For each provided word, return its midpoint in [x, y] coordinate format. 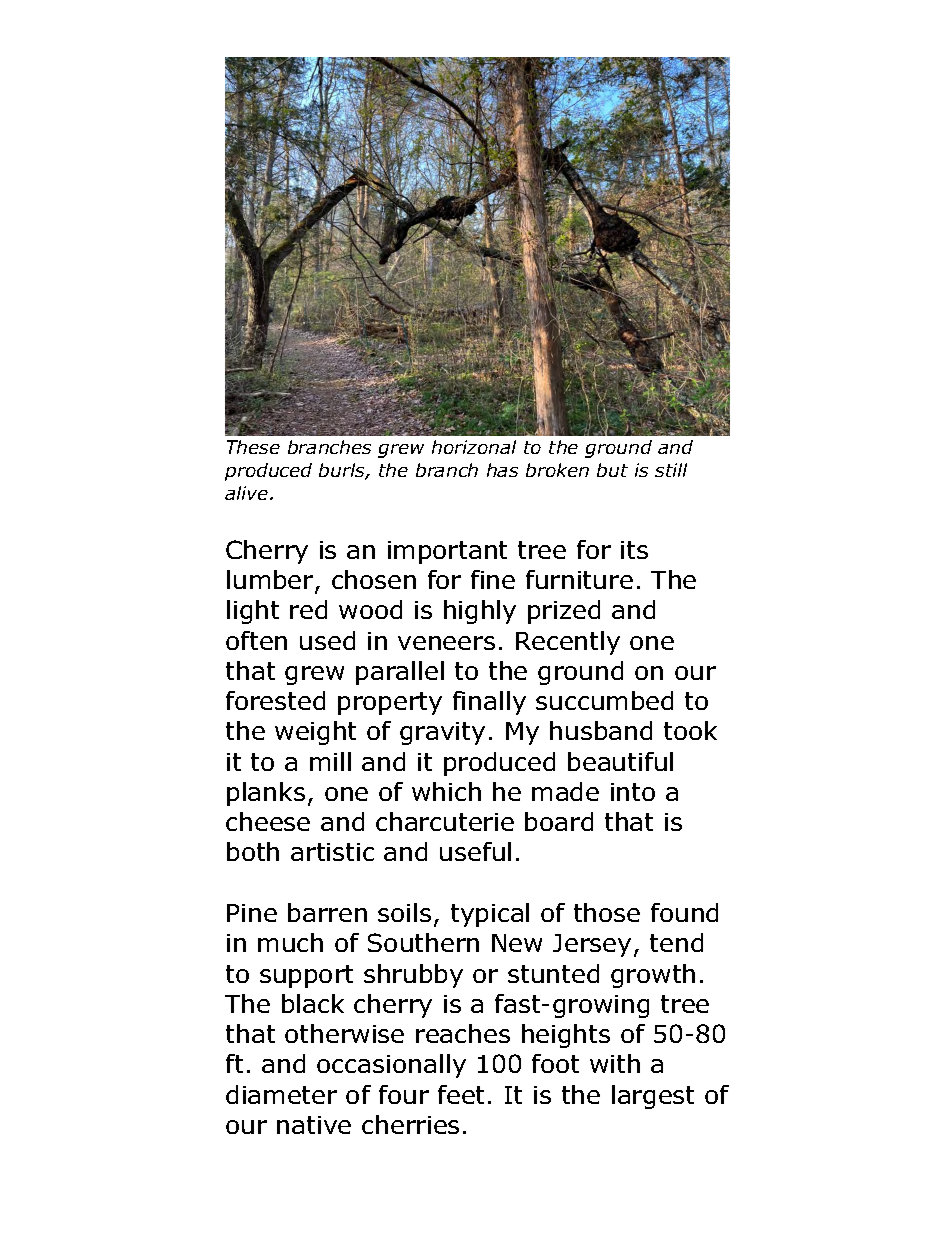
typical [490, 915]
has [502, 470]
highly [480, 612]
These [253, 447]
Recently [568, 643]
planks [266, 794]
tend [676, 942]
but [612, 470]
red [308, 609]
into [633, 792]
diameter [281, 1094]
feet [461, 1094]
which [446, 791]
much [290, 942]
